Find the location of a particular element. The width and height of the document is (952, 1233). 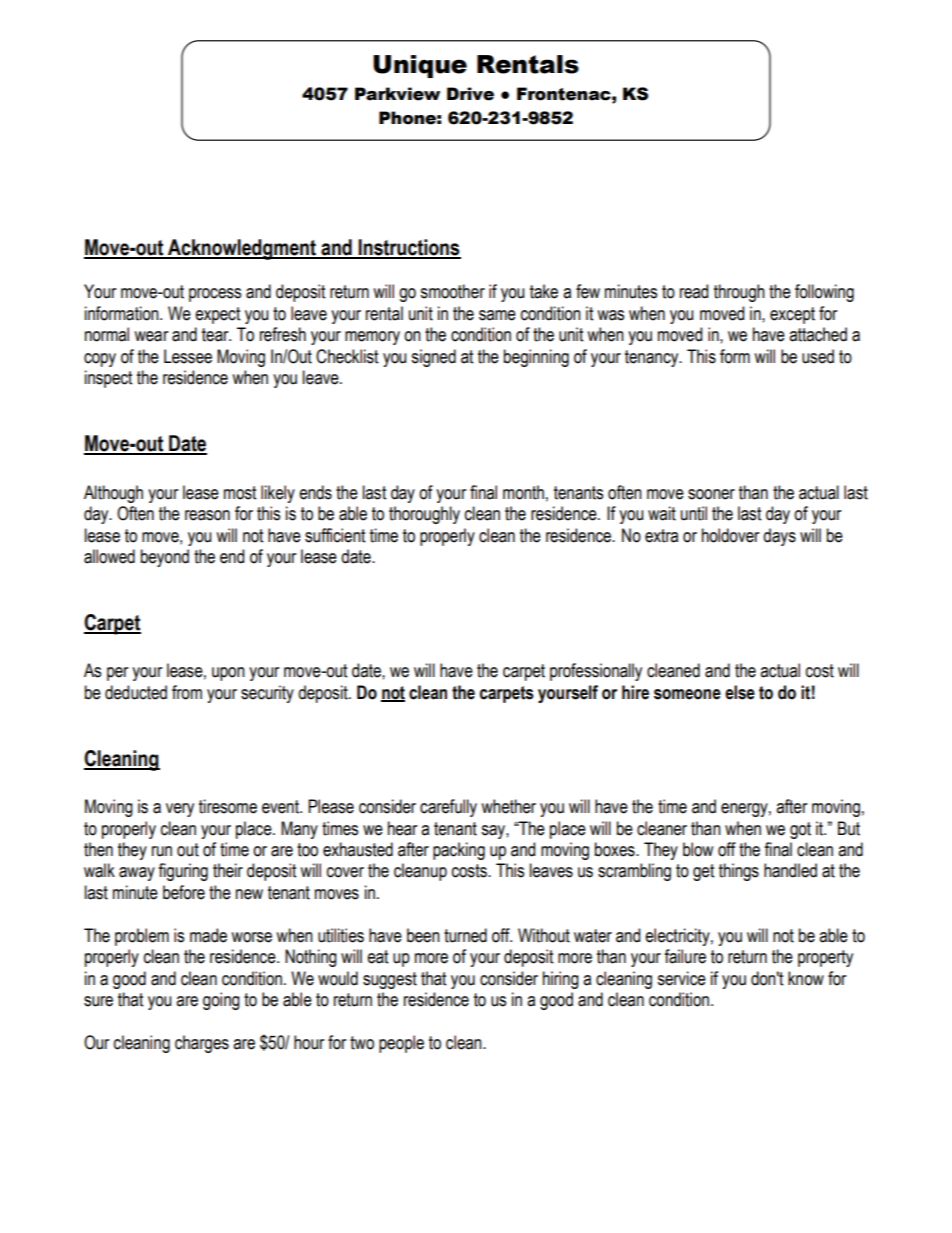

Parkview is located at coordinates (397, 94).
